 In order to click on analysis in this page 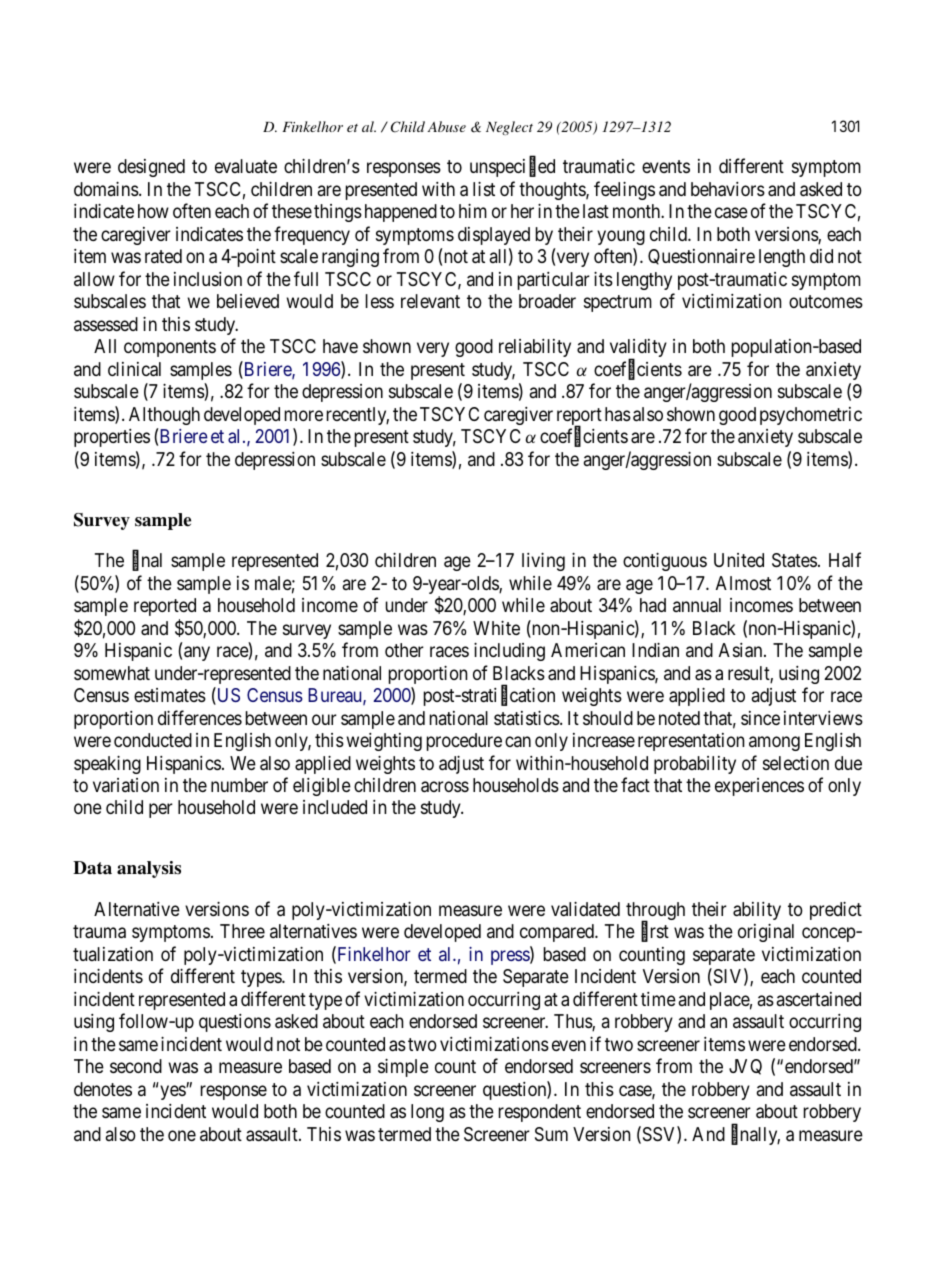, I will do `click(149, 869)`.
